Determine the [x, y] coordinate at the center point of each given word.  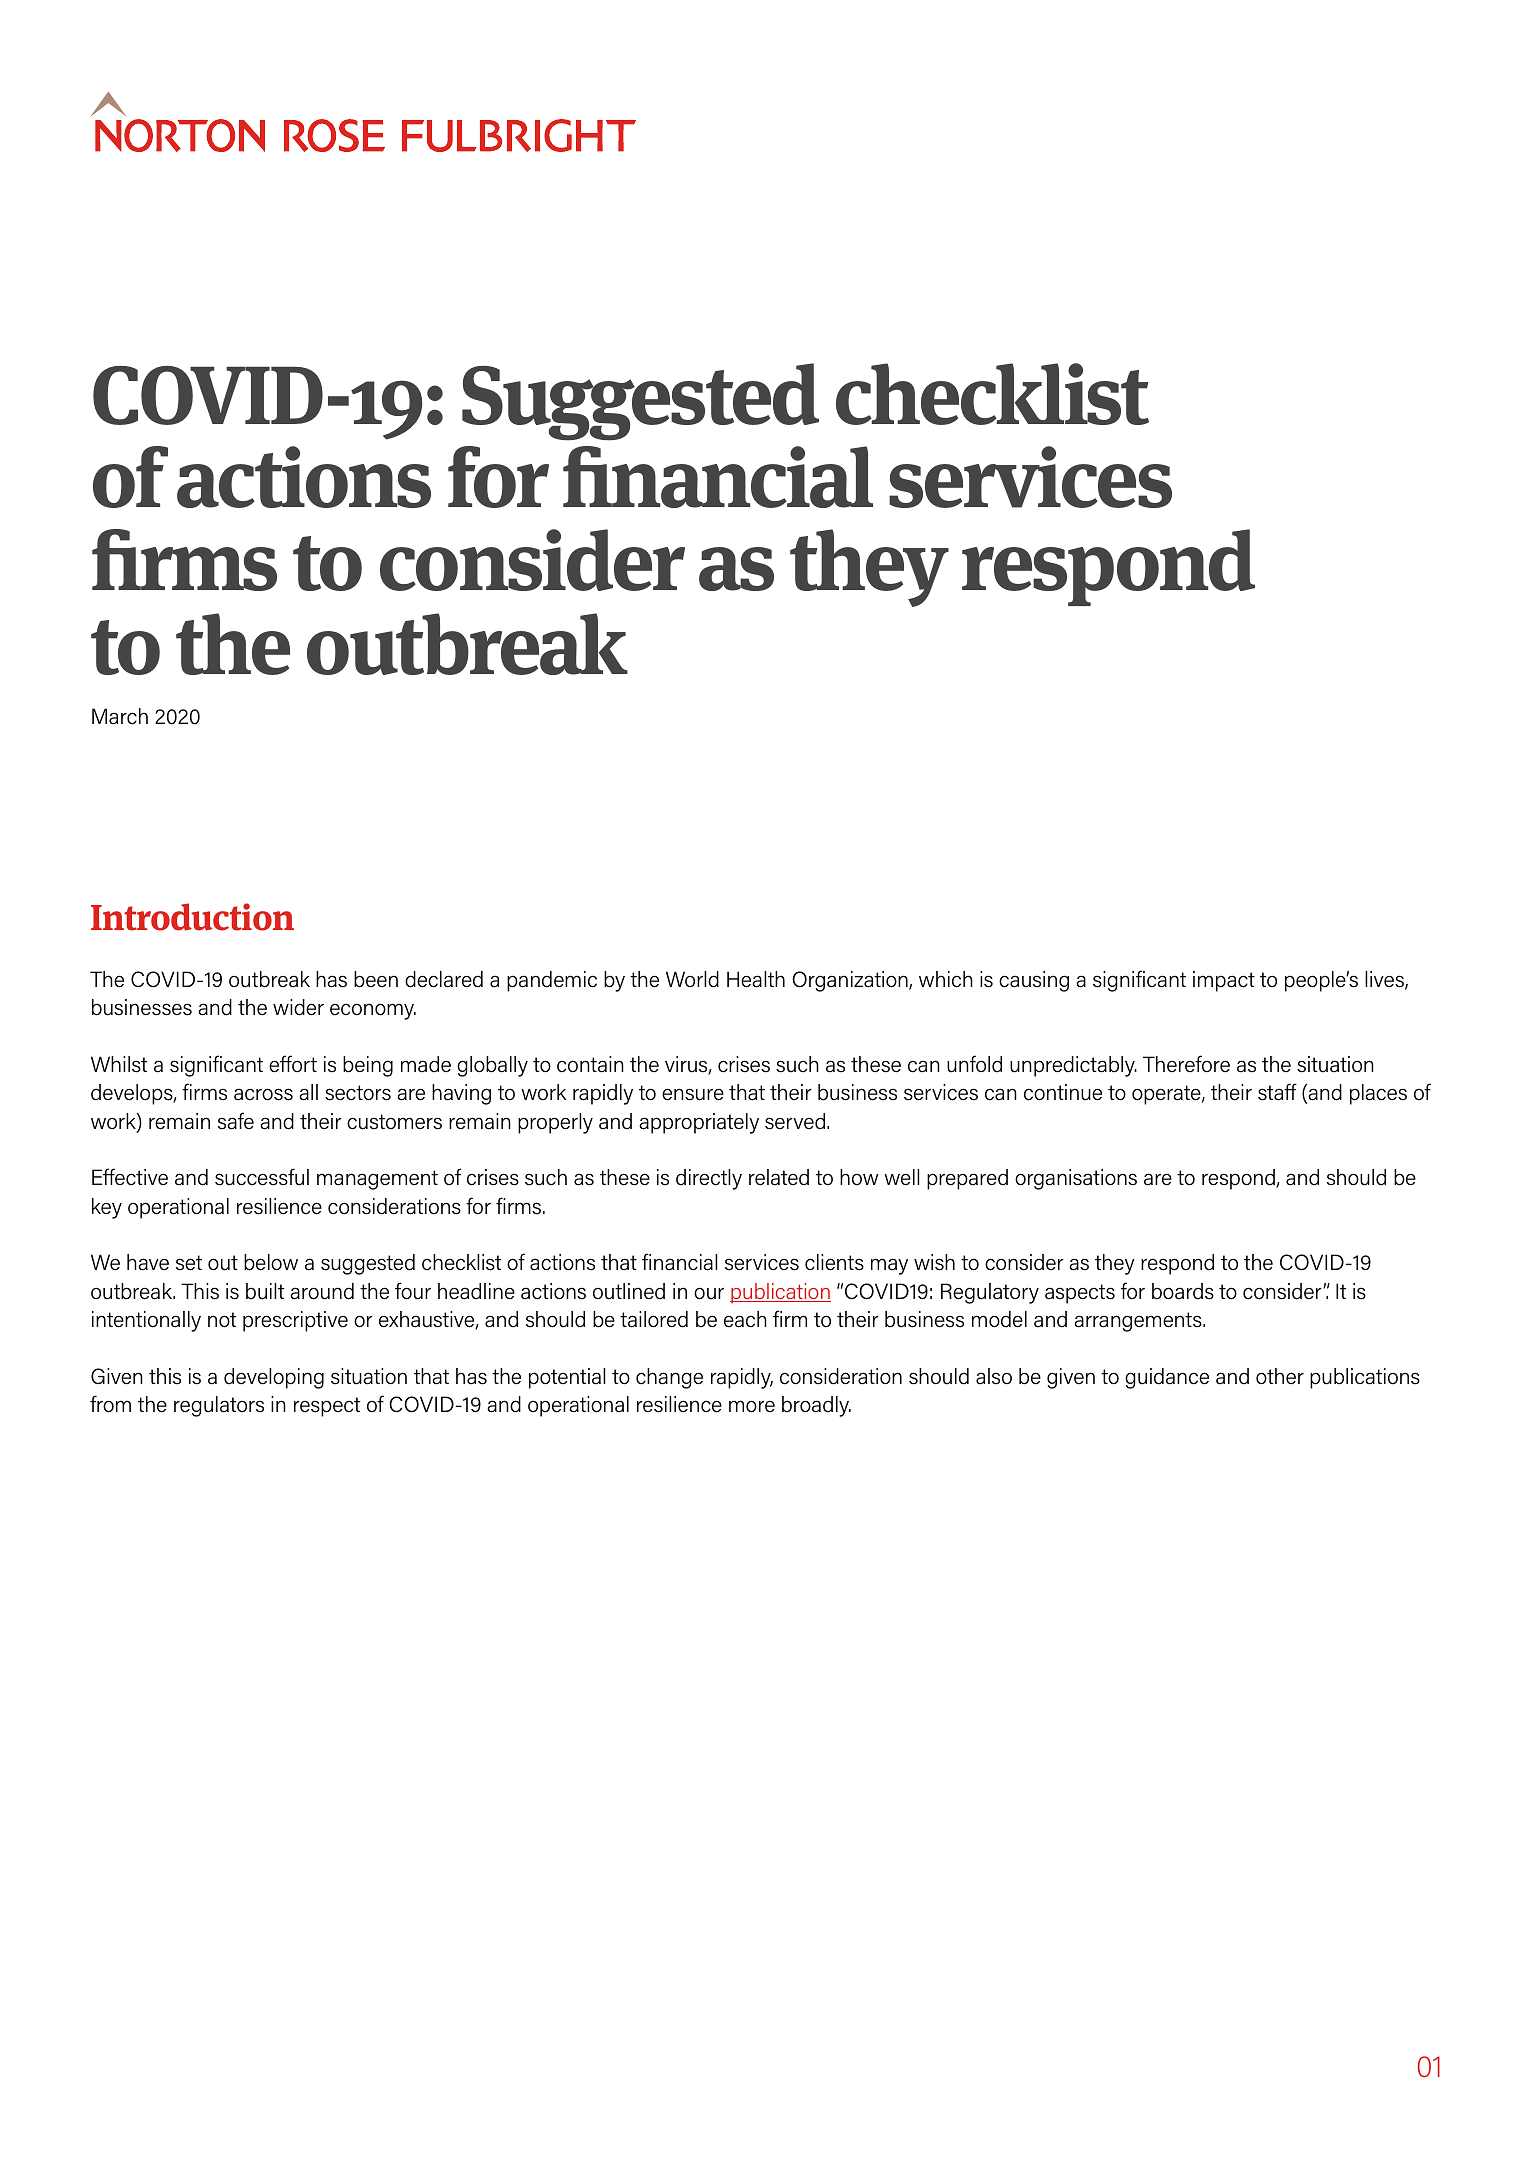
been [376, 979]
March [120, 716]
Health [756, 979]
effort [293, 1064]
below [271, 1262]
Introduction [192, 917]
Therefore [1186, 1064]
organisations [1076, 1179]
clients [834, 1262]
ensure [693, 1094]
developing [274, 1378]
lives [1385, 980]
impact [1224, 981]
